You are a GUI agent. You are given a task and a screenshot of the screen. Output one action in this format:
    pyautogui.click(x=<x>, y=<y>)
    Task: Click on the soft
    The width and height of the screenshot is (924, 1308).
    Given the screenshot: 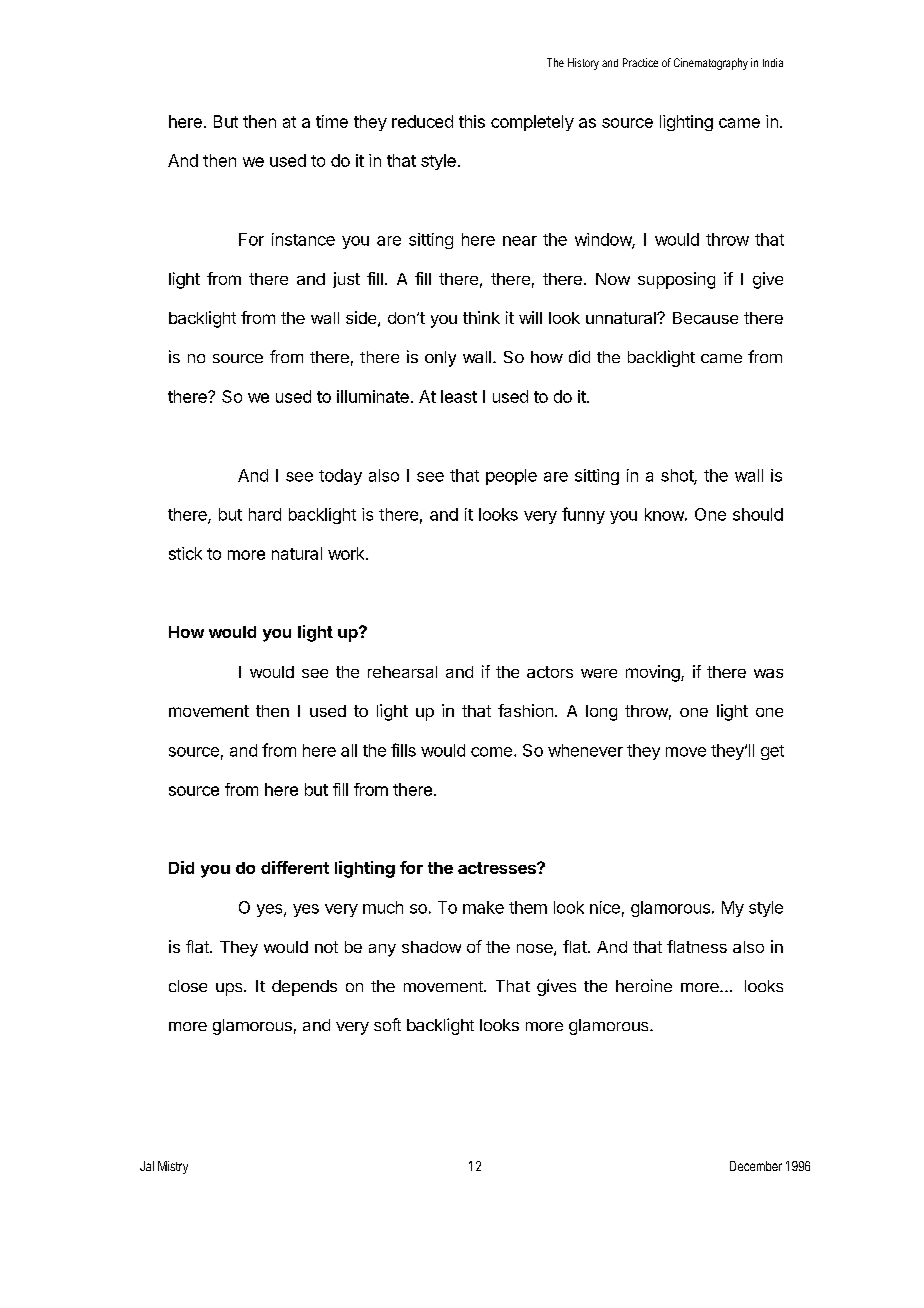 What is the action you would take?
    pyautogui.click(x=387, y=1024)
